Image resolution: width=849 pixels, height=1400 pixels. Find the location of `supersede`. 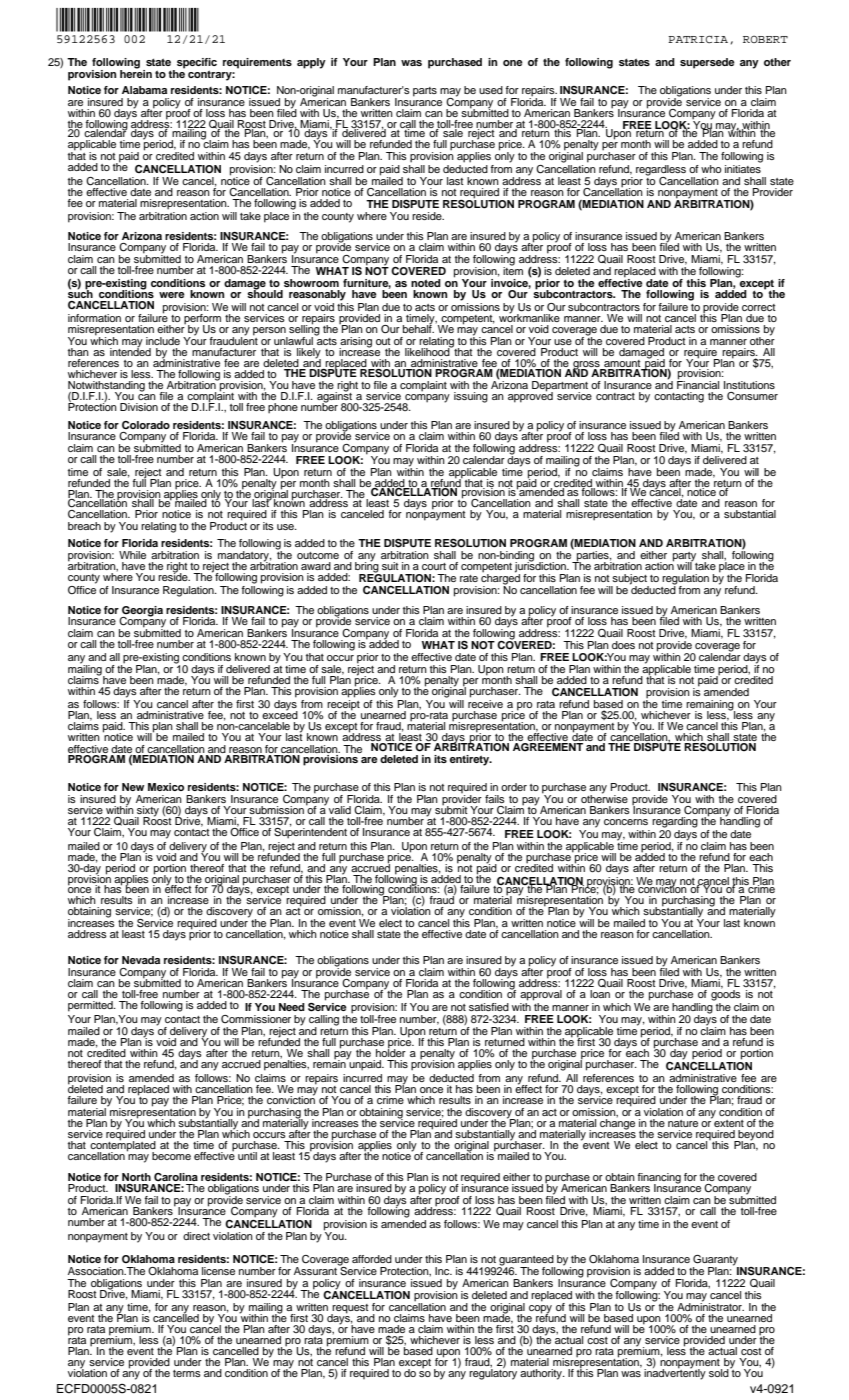

supersede is located at coordinates (707, 63).
